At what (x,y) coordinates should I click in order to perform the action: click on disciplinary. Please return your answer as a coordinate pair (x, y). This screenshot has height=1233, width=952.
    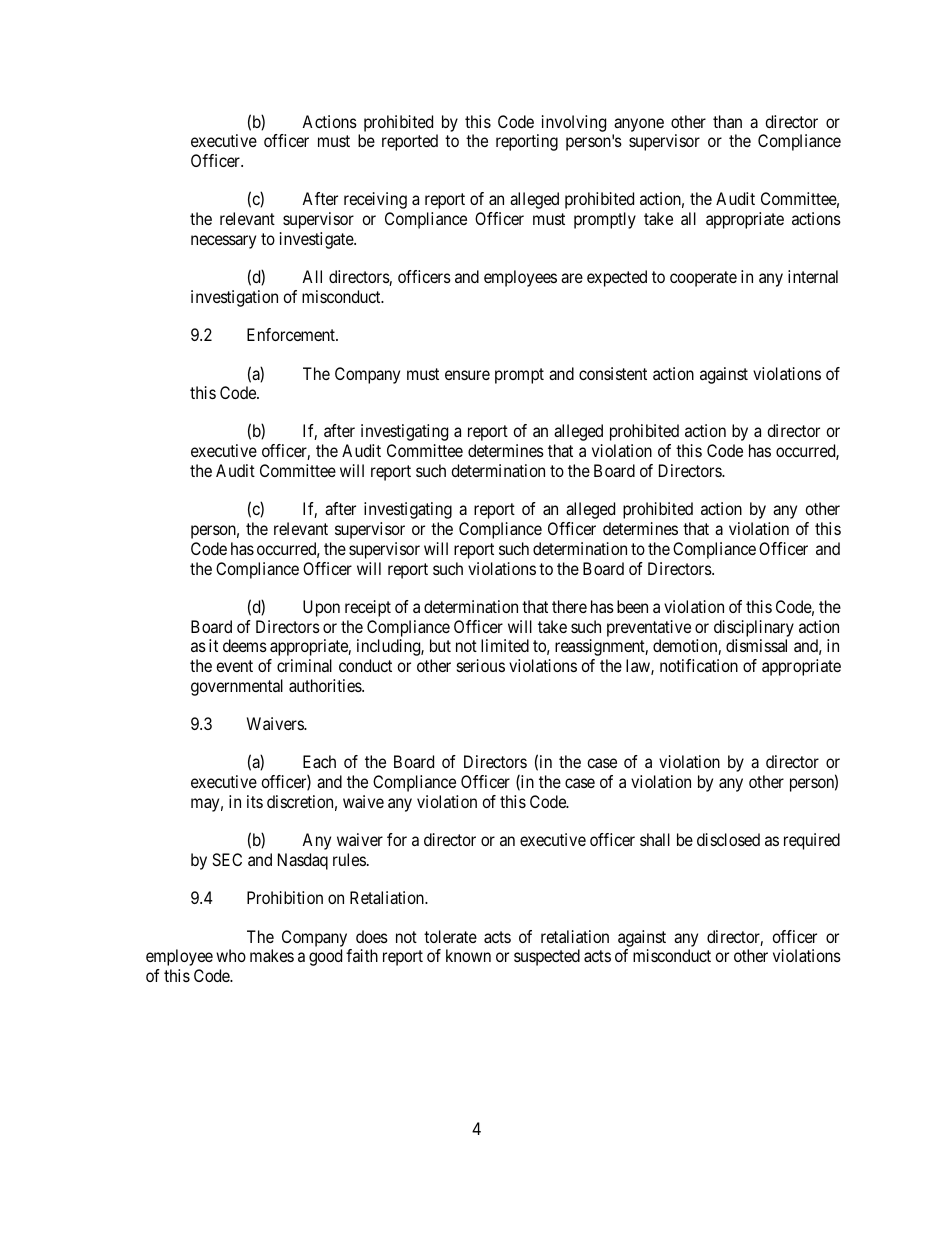
    Looking at the image, I should click on (754, 628).
